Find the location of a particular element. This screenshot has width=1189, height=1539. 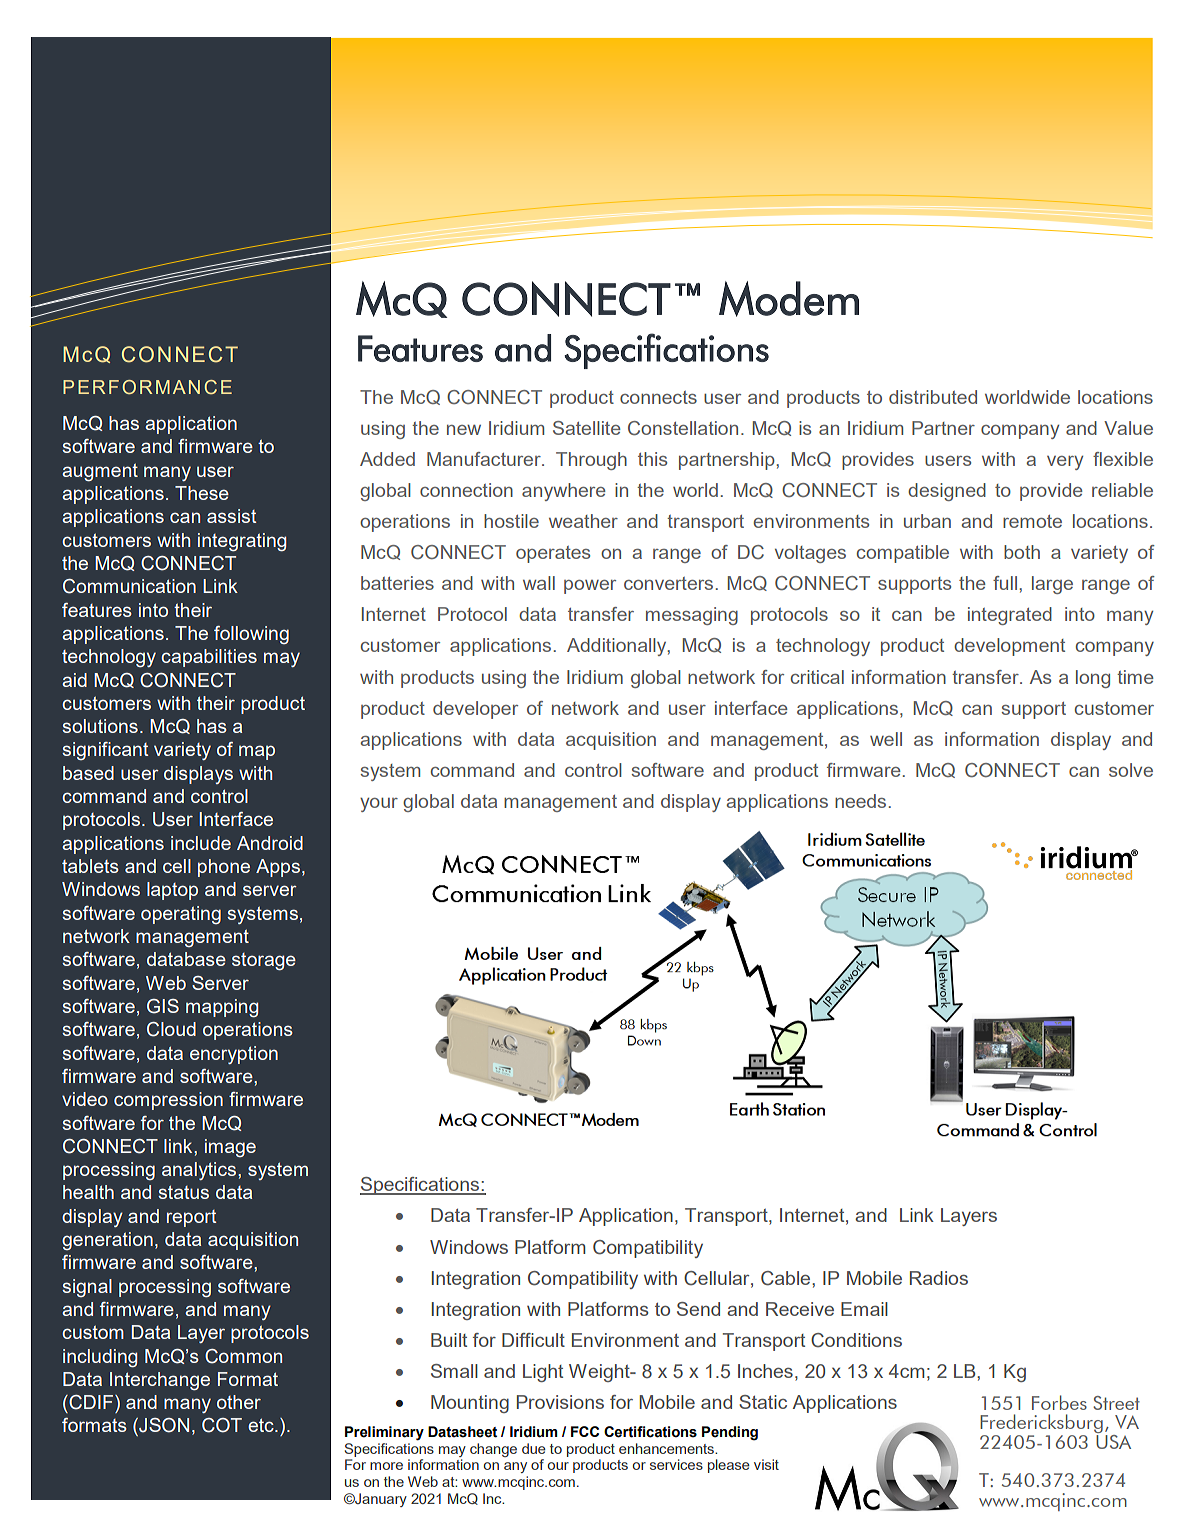

augment is located at coordinates (100, 472).
